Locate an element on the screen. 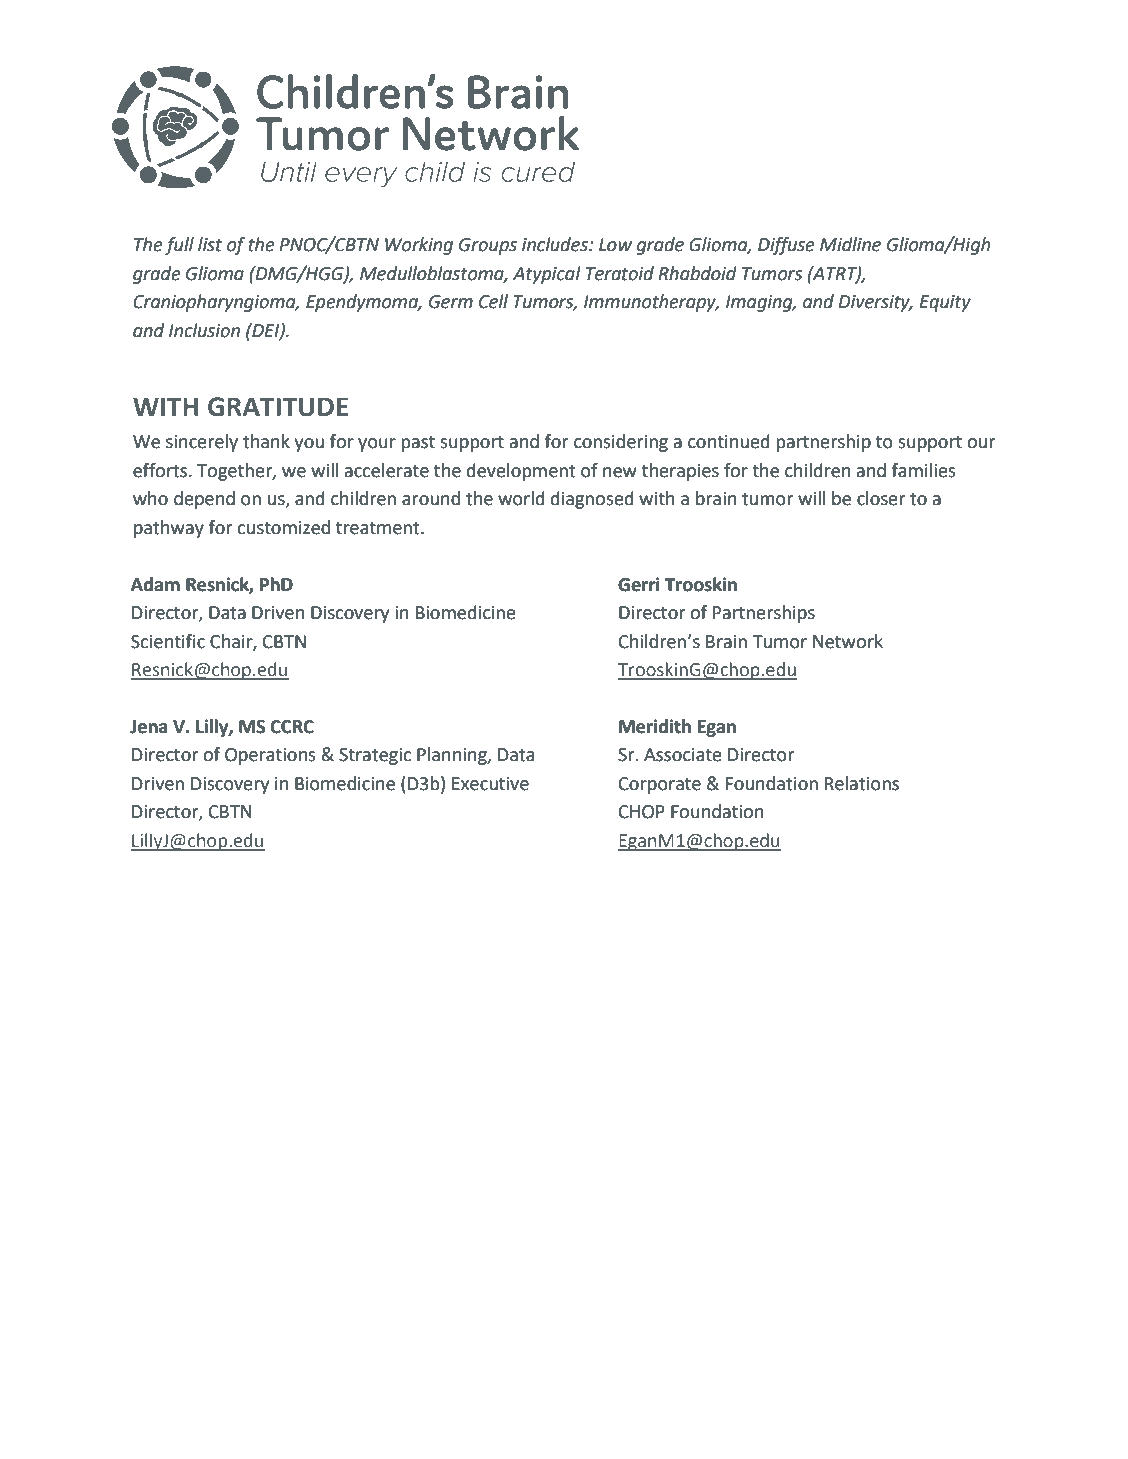 Image resolution: width=1128 pixels, height=1459 pixels. Network is located at coordinates (848, 641).
